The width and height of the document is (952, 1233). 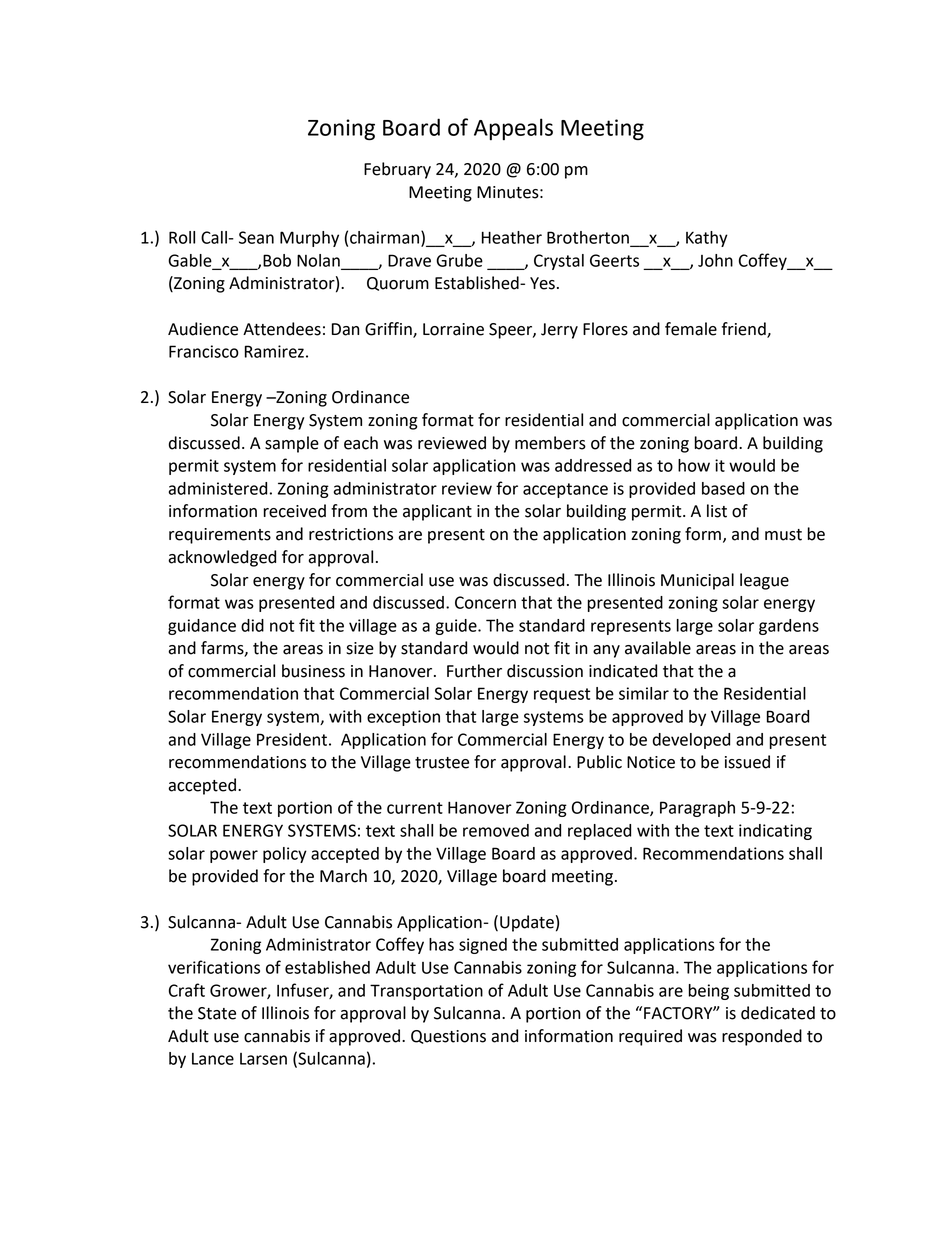 I want to click on members, so click(x=550, y=443).
